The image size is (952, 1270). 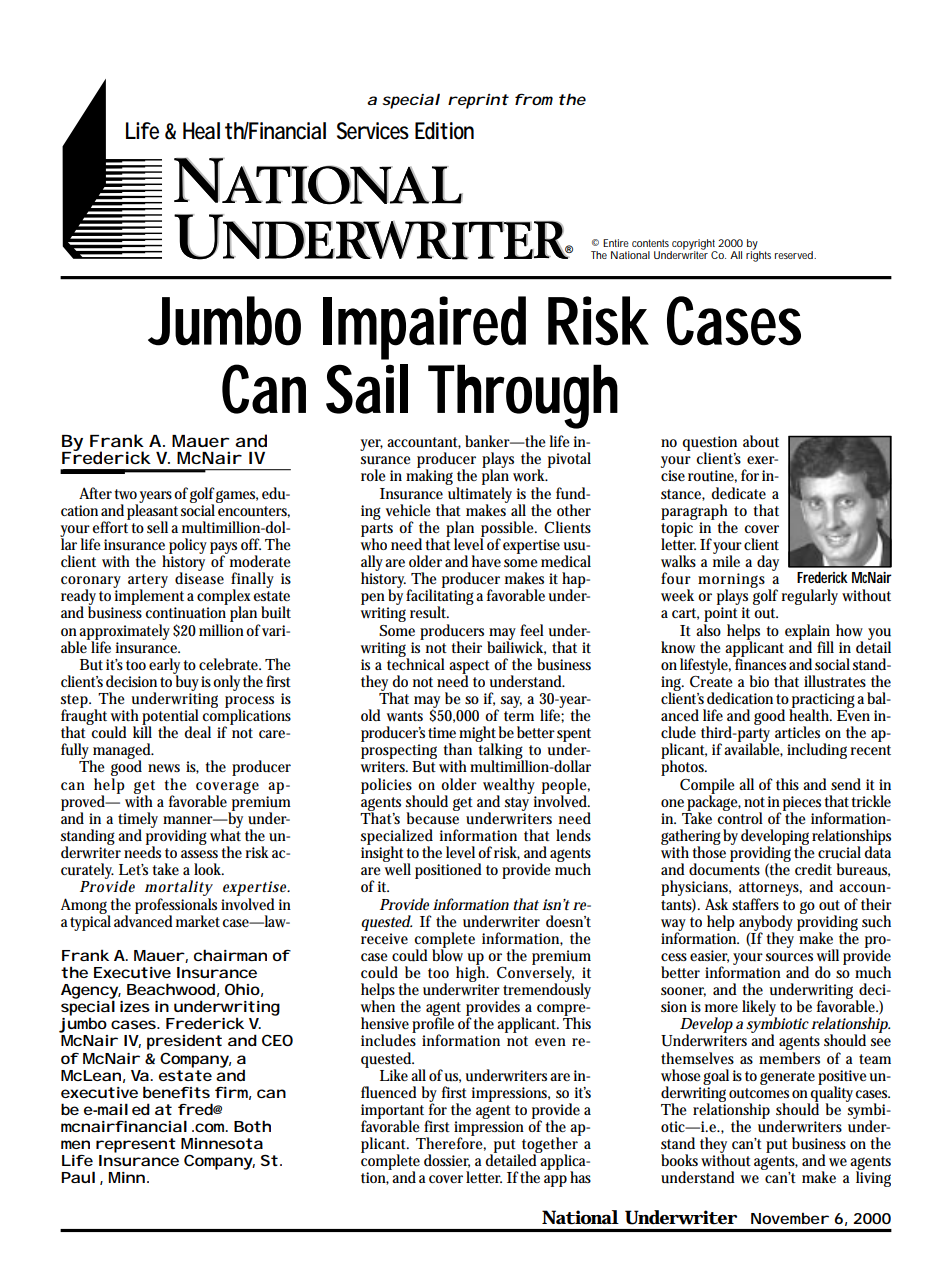 What do you see at coordinates (795, 255) in the image?
I see `reserved` at bounding box center [795, 255].
